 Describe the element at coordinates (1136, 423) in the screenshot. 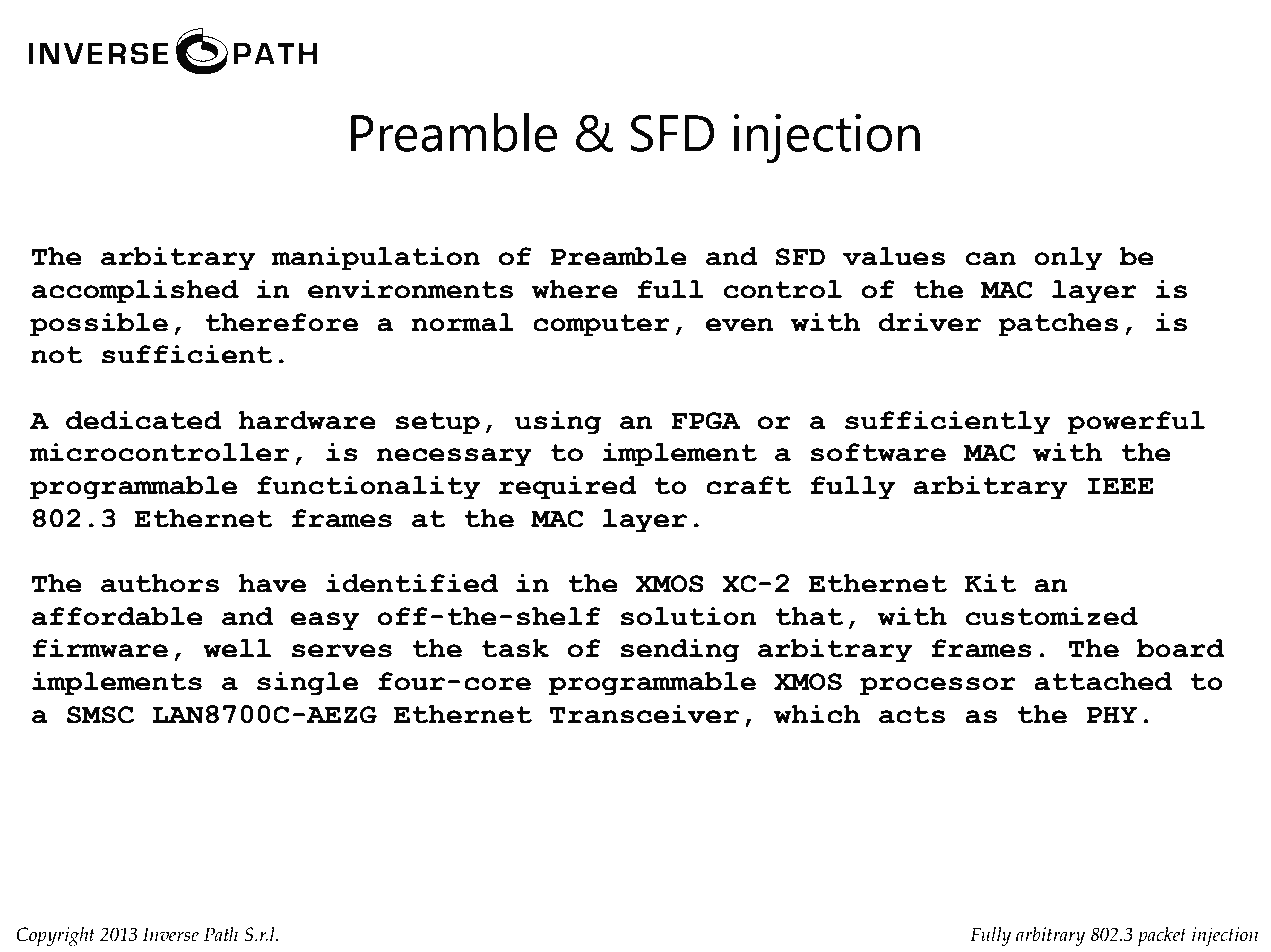

I see `powerful` at that location.
